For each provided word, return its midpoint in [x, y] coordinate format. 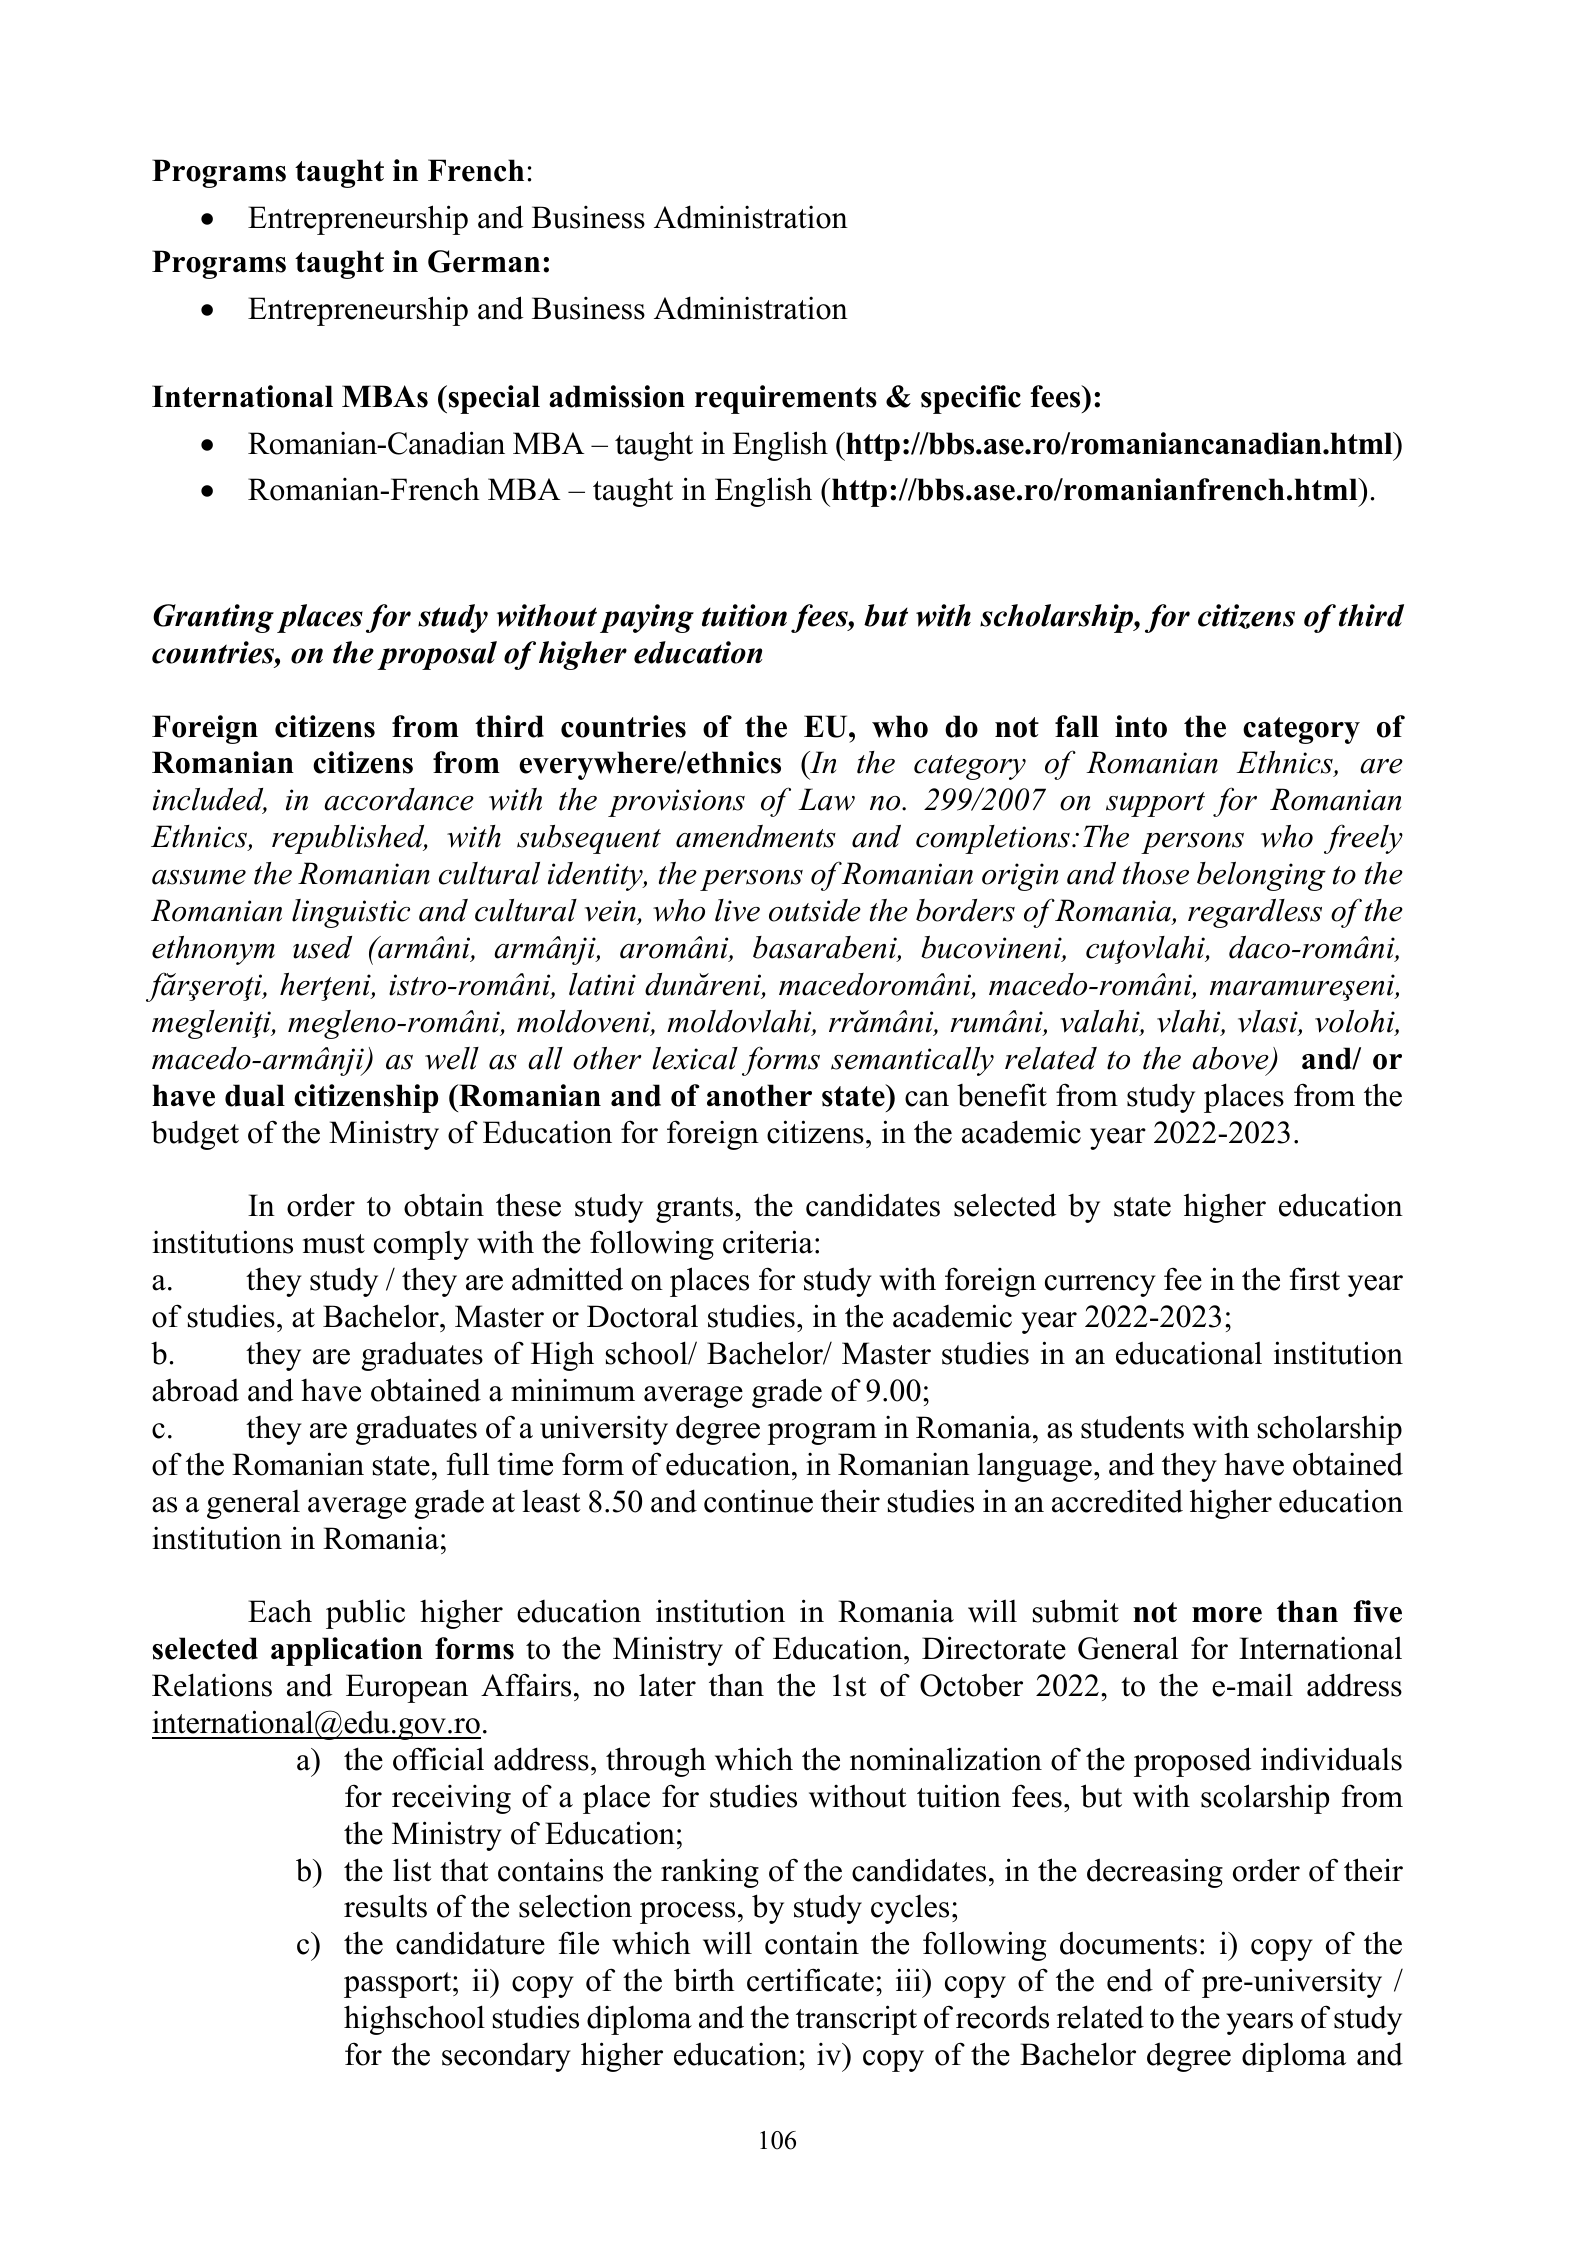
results [385, 1906]
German [484, 261]
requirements [786, 399]
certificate [810, 1980]
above [1231, 1059]
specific [971, 399]
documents [1128, 1943]
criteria [768, 1242]
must [333, 1244]
